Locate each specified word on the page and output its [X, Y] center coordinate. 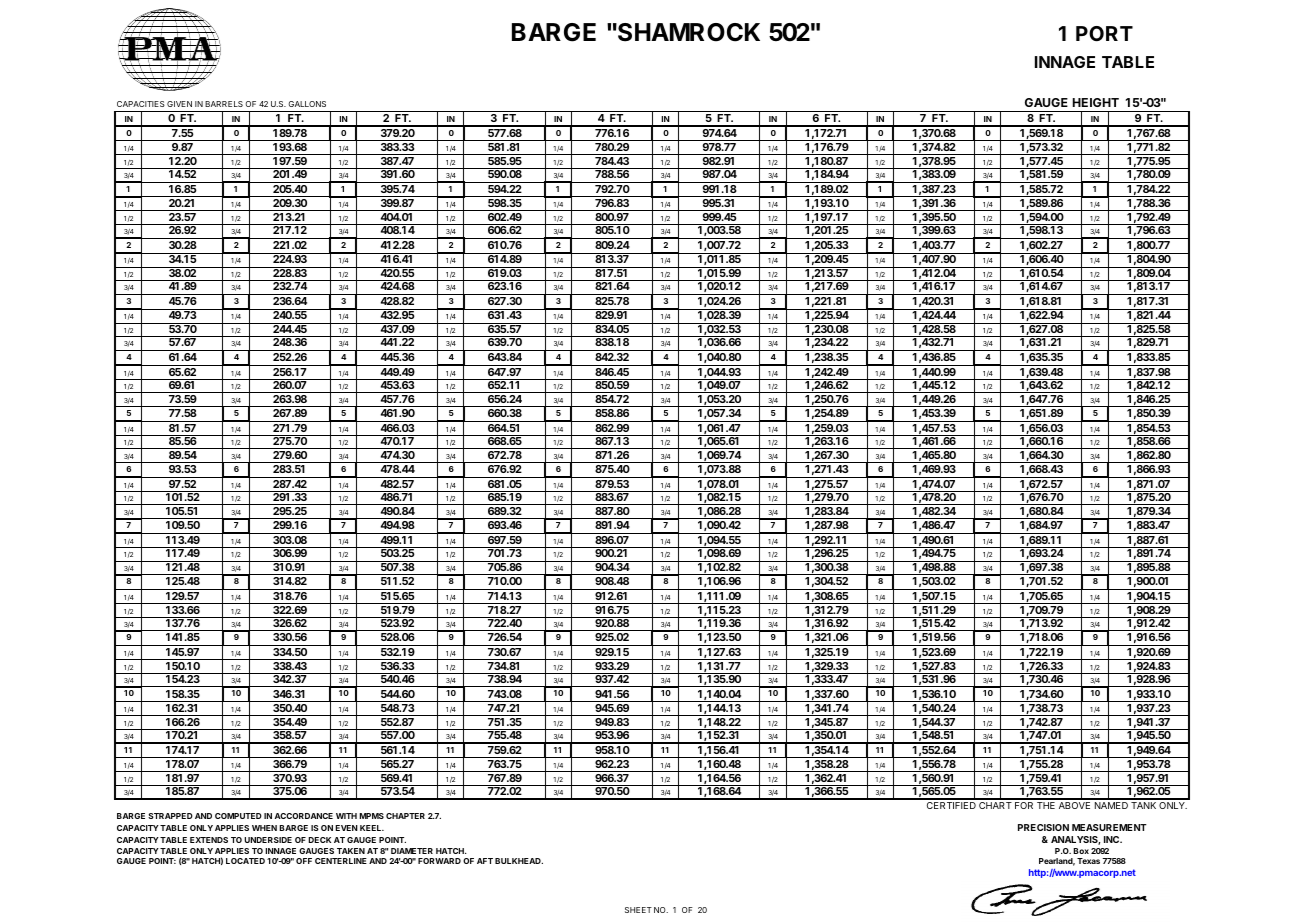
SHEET [638, 910]
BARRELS [224, 104]
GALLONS [307, 104]
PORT [1104, 33]
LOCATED [245, 861]
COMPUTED [238, 816]
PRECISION [1043, 827]
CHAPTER [405, 816]
